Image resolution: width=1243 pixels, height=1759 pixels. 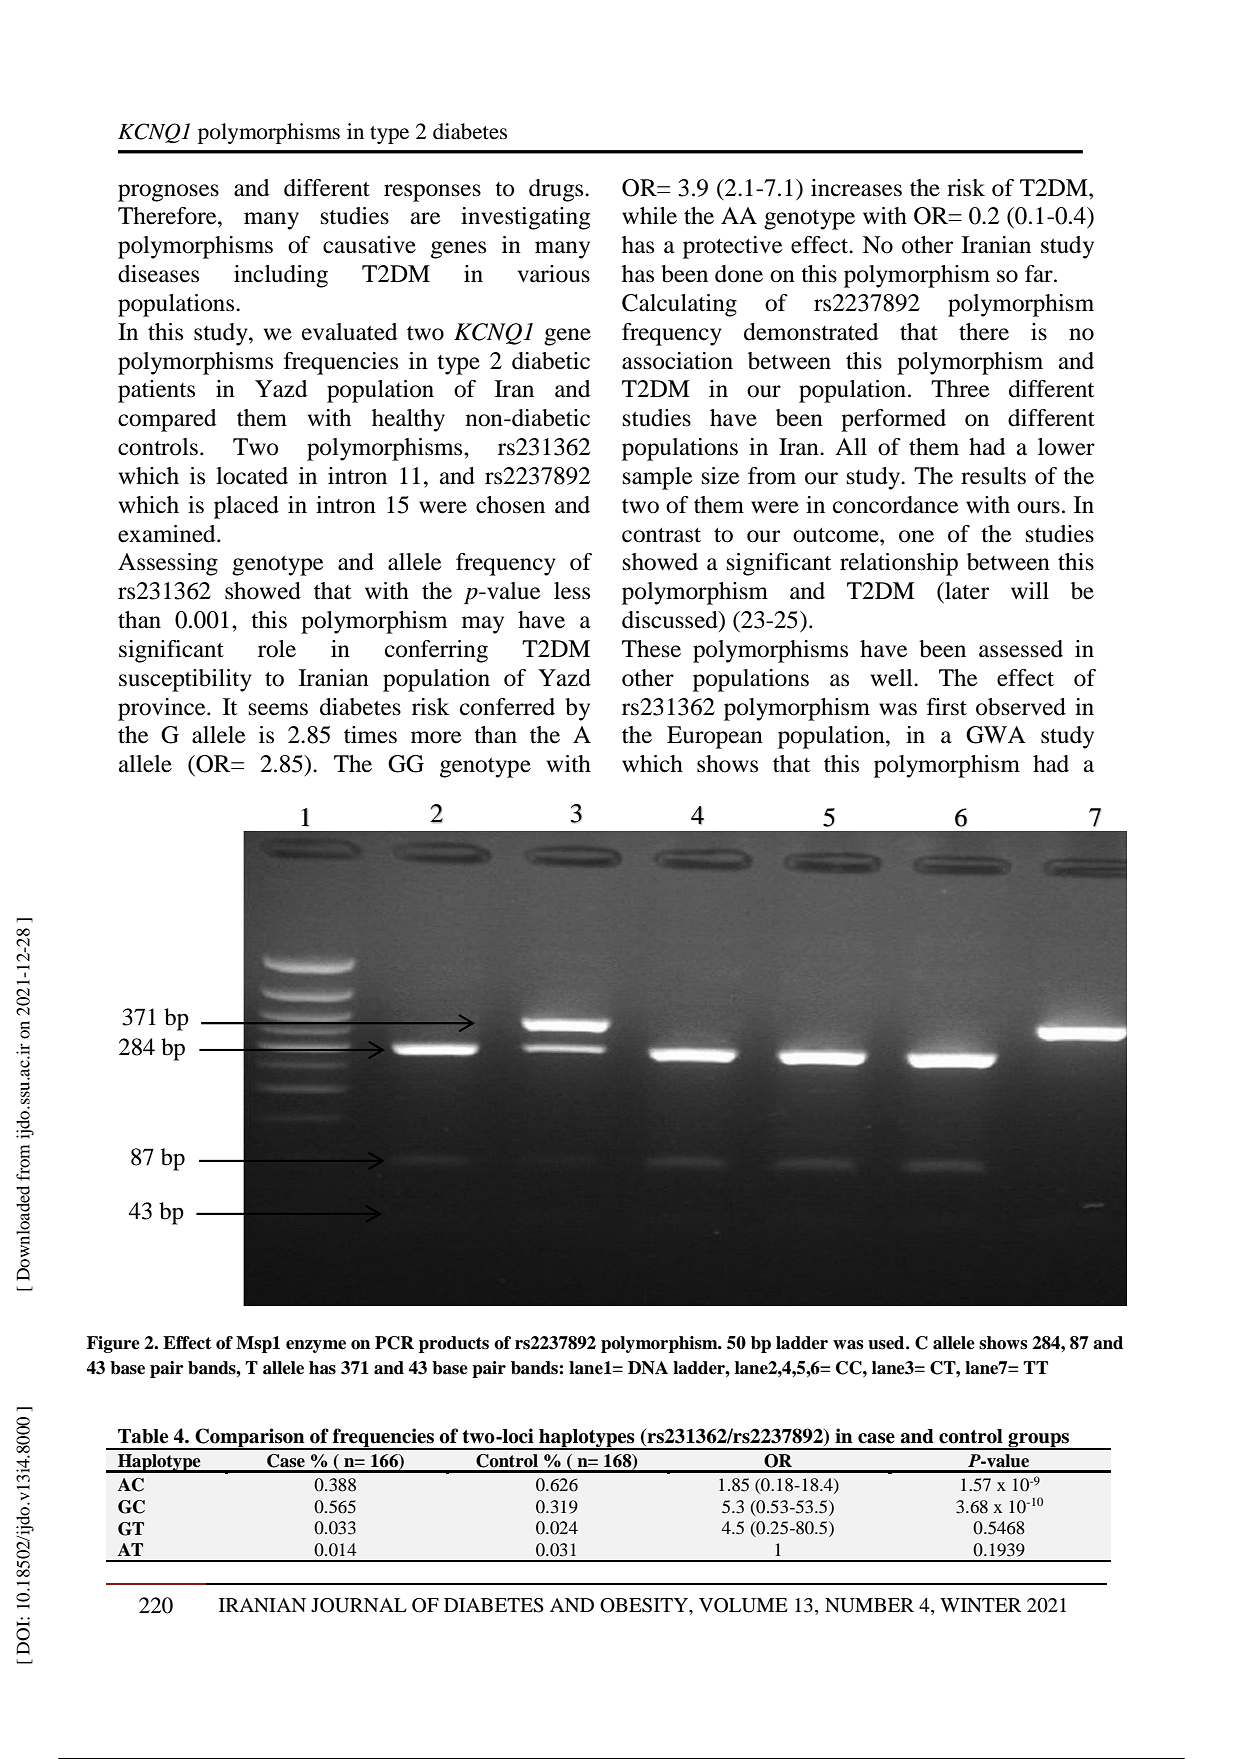 I want to click on groups, so click(x=1039, y=1441).
